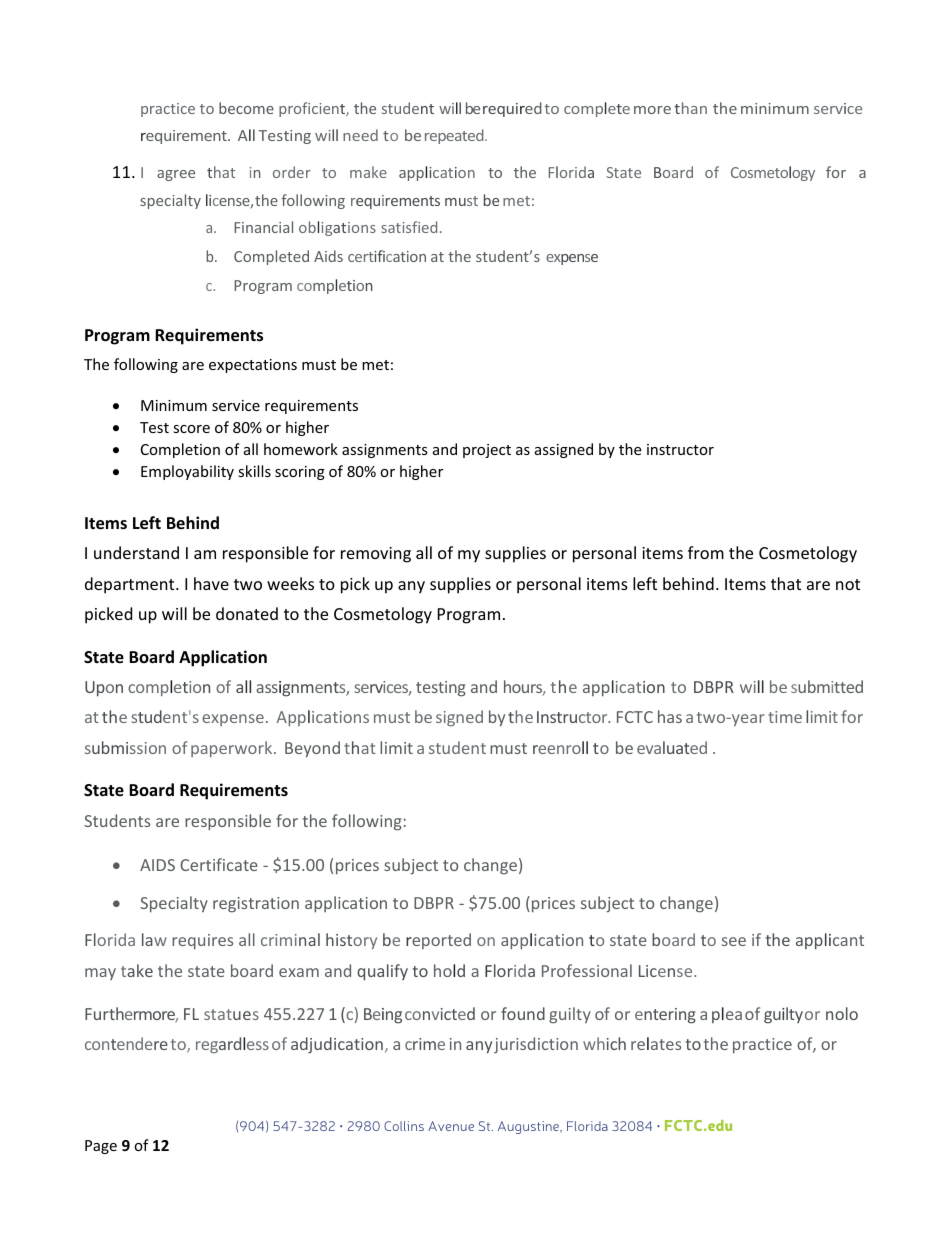 This screenshot has width=952, height=1233. I want to click on than, so click(690, 108).
